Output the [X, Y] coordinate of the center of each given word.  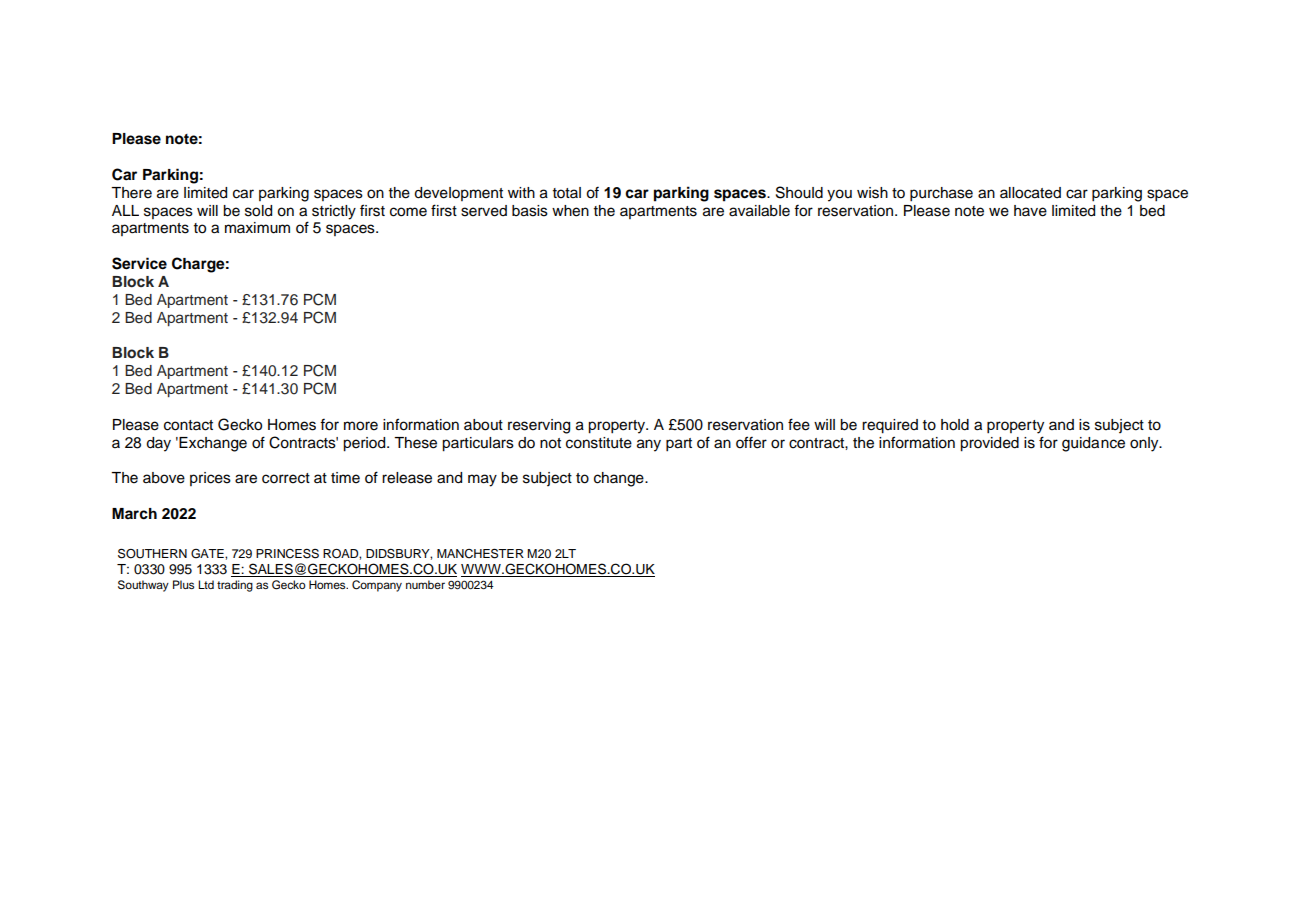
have [1030, 211]
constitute [599, 443]
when [570, 211]
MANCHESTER [480, 553]
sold [258, 211]
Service [139, 263]
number [425, 584]
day [158, 444]
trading [235, 586]
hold [955, 425]
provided [989, 444]
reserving [539, 426]
